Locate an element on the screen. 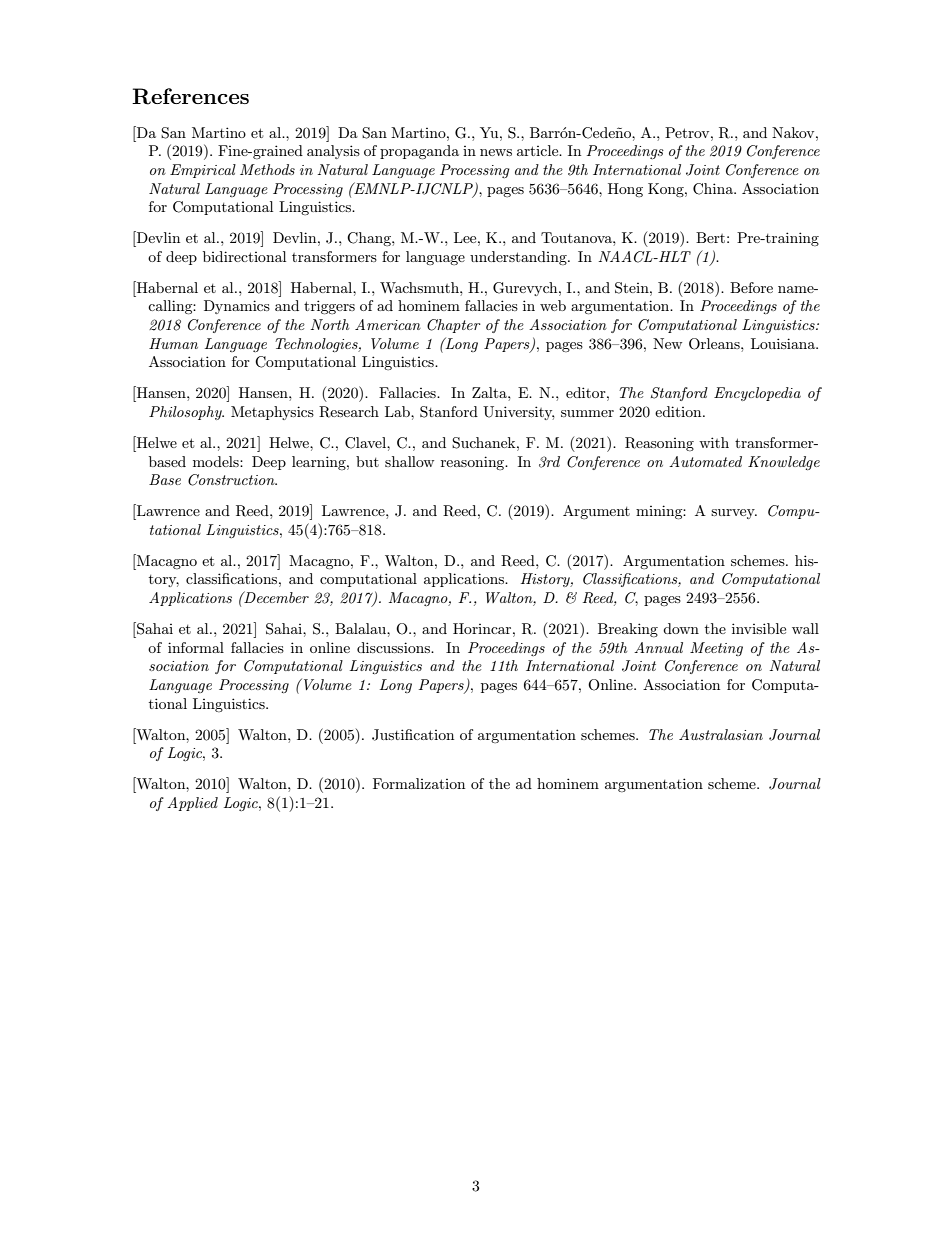 Image resolution: width=952 pixels, height=1233 pixels. Australasian is located at coordinates (721, 734).
